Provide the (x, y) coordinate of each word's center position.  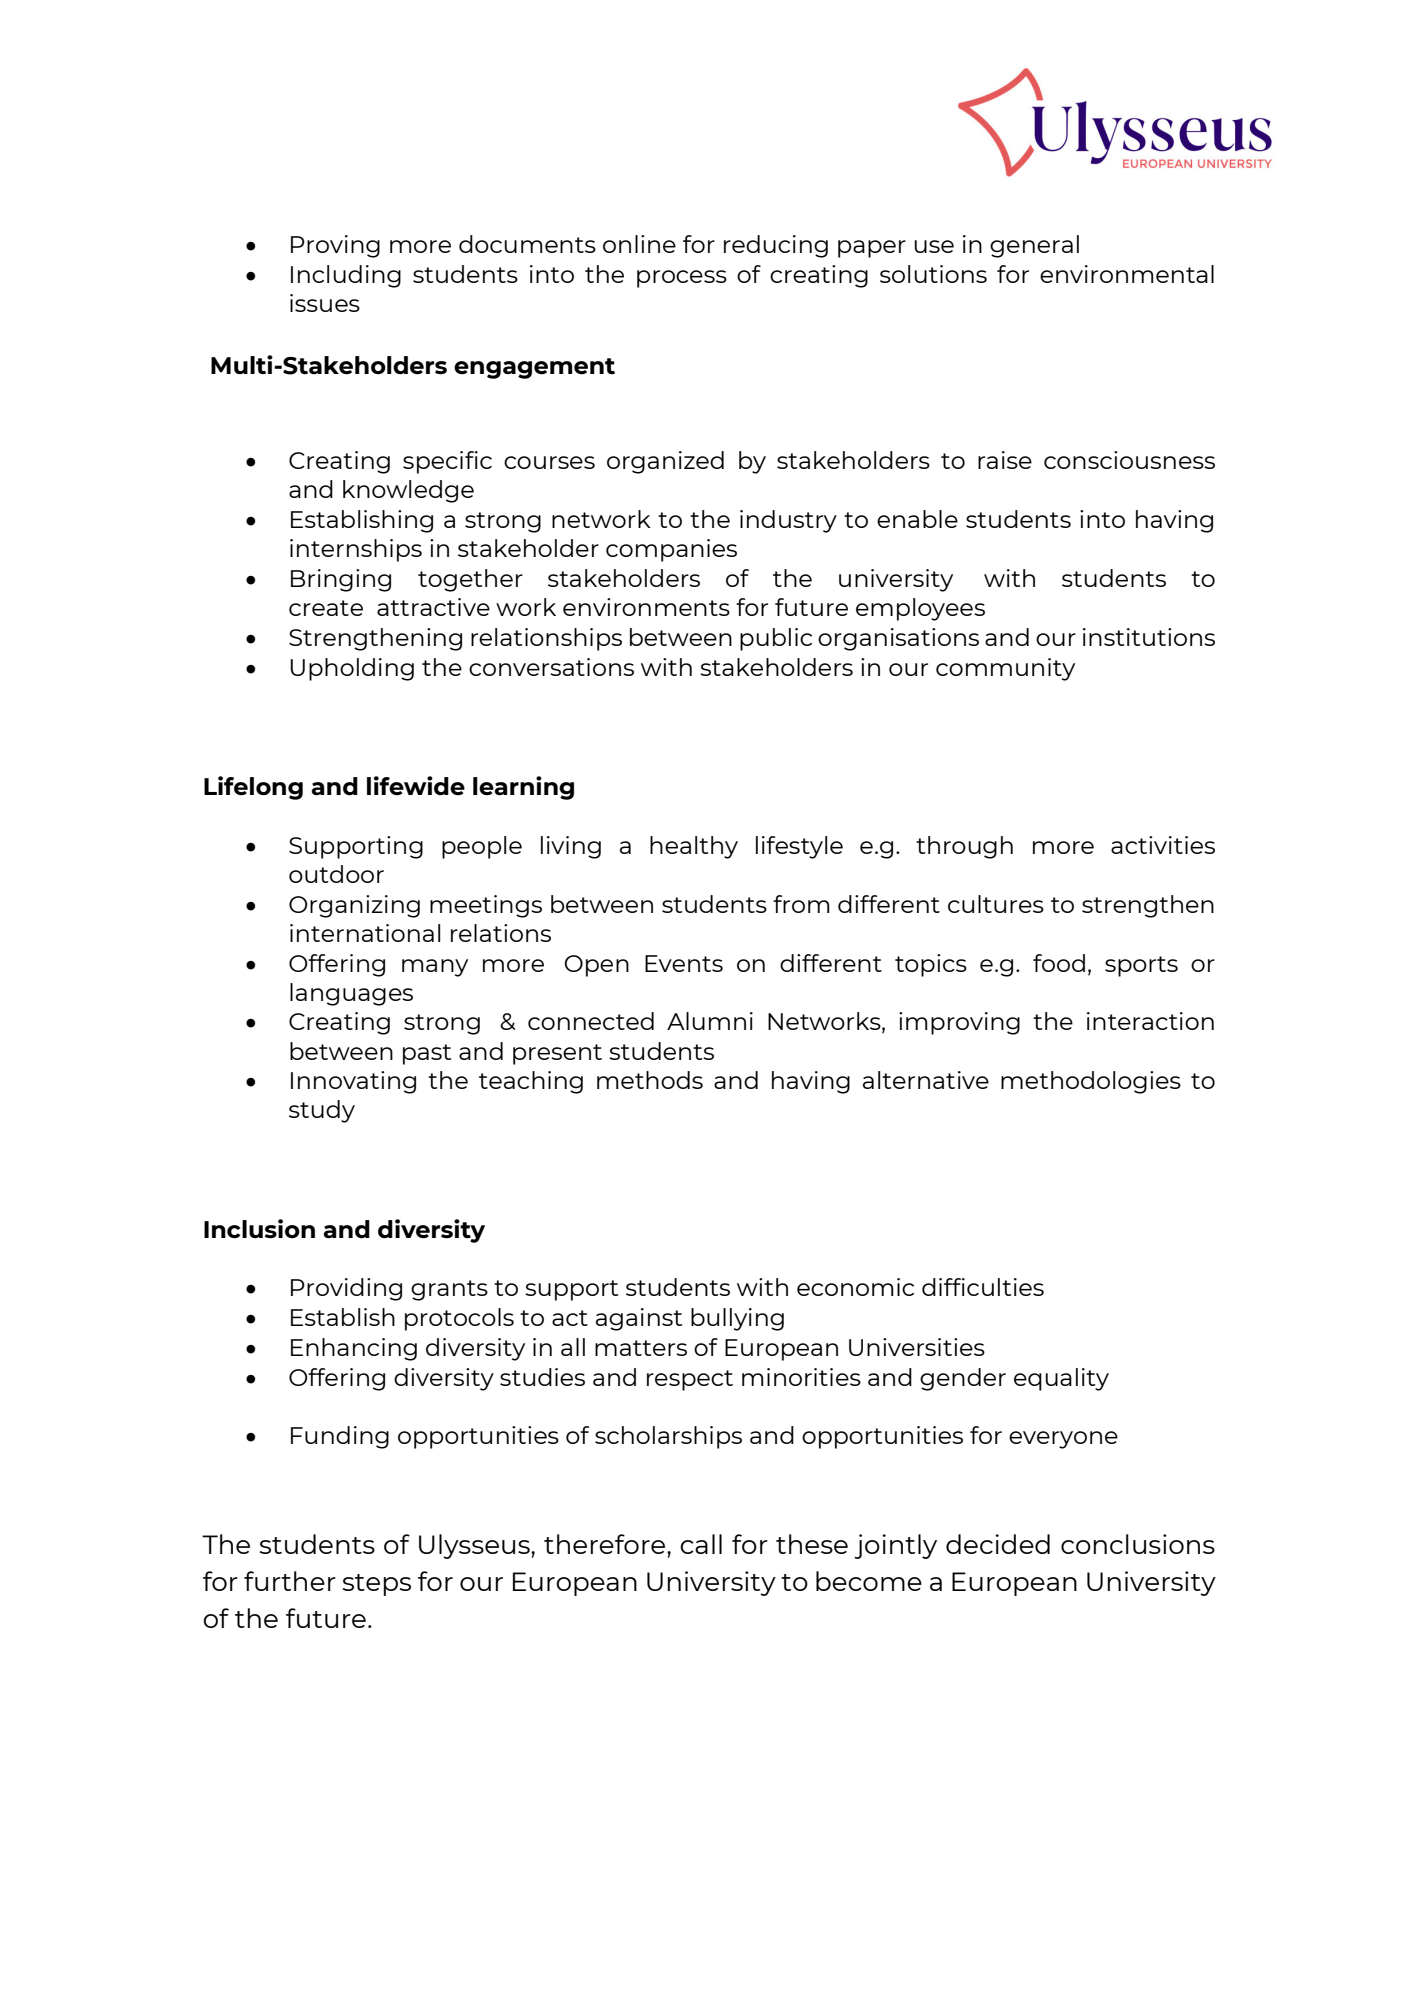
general (1034, 246)
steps (377, 1585)
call (701, 1544)
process (682, 279)
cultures (996, 904)
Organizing (354, 906)
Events (684, 963)
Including (346, 276)
